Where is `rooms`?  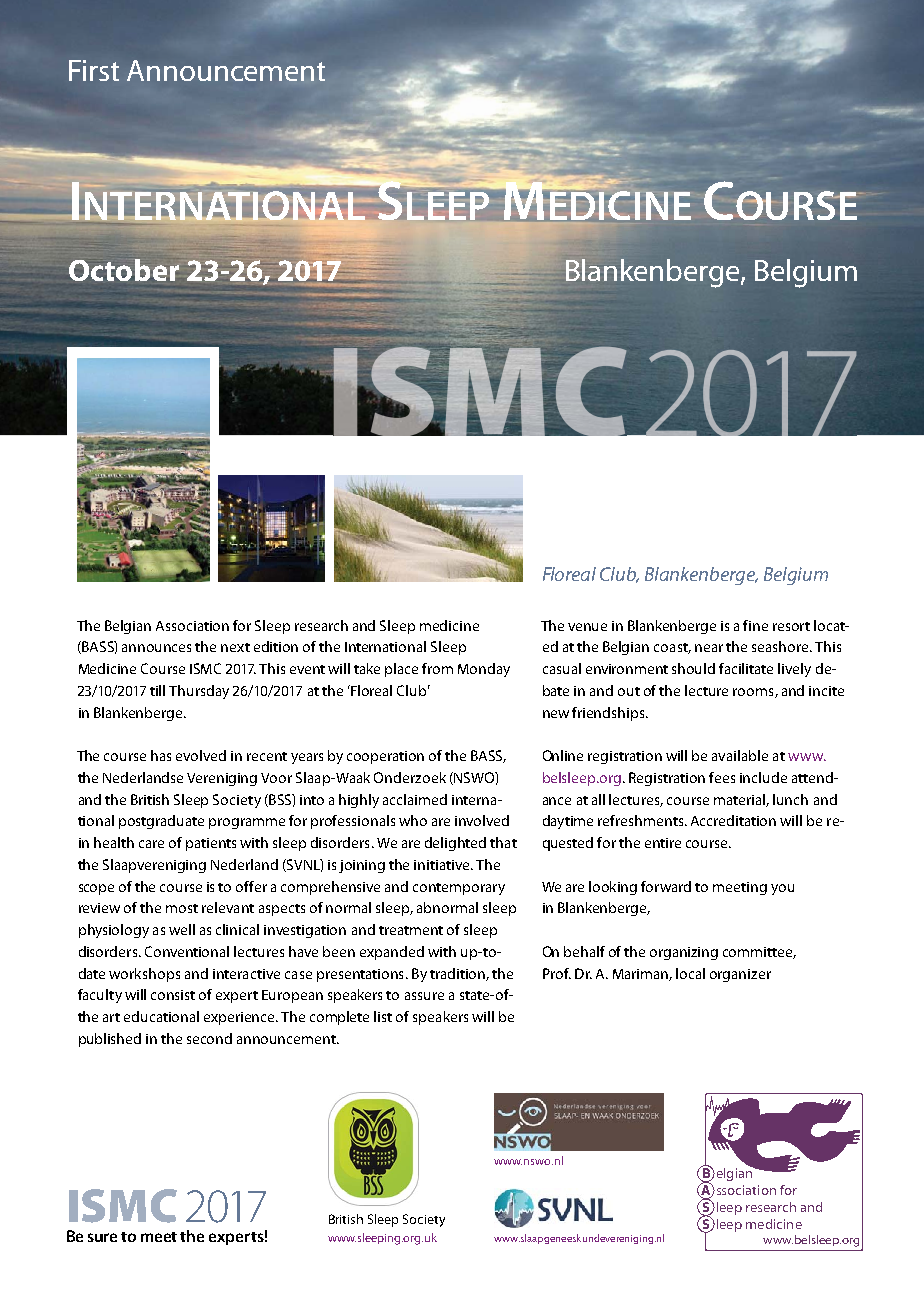 rooms is located at coordinates (754, 693).
